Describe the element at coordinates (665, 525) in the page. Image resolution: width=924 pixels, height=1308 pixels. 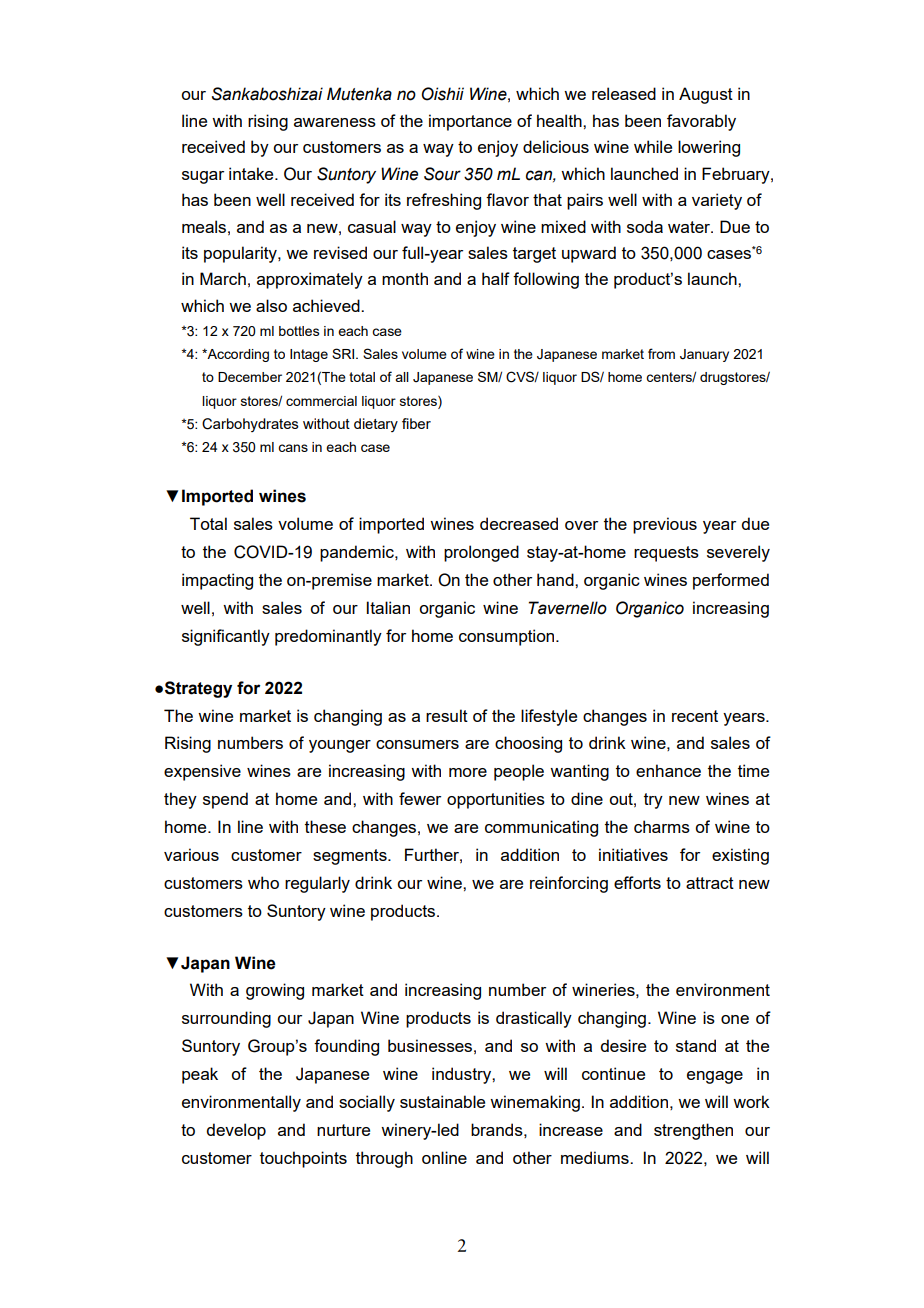
I see `previous` at that location.
